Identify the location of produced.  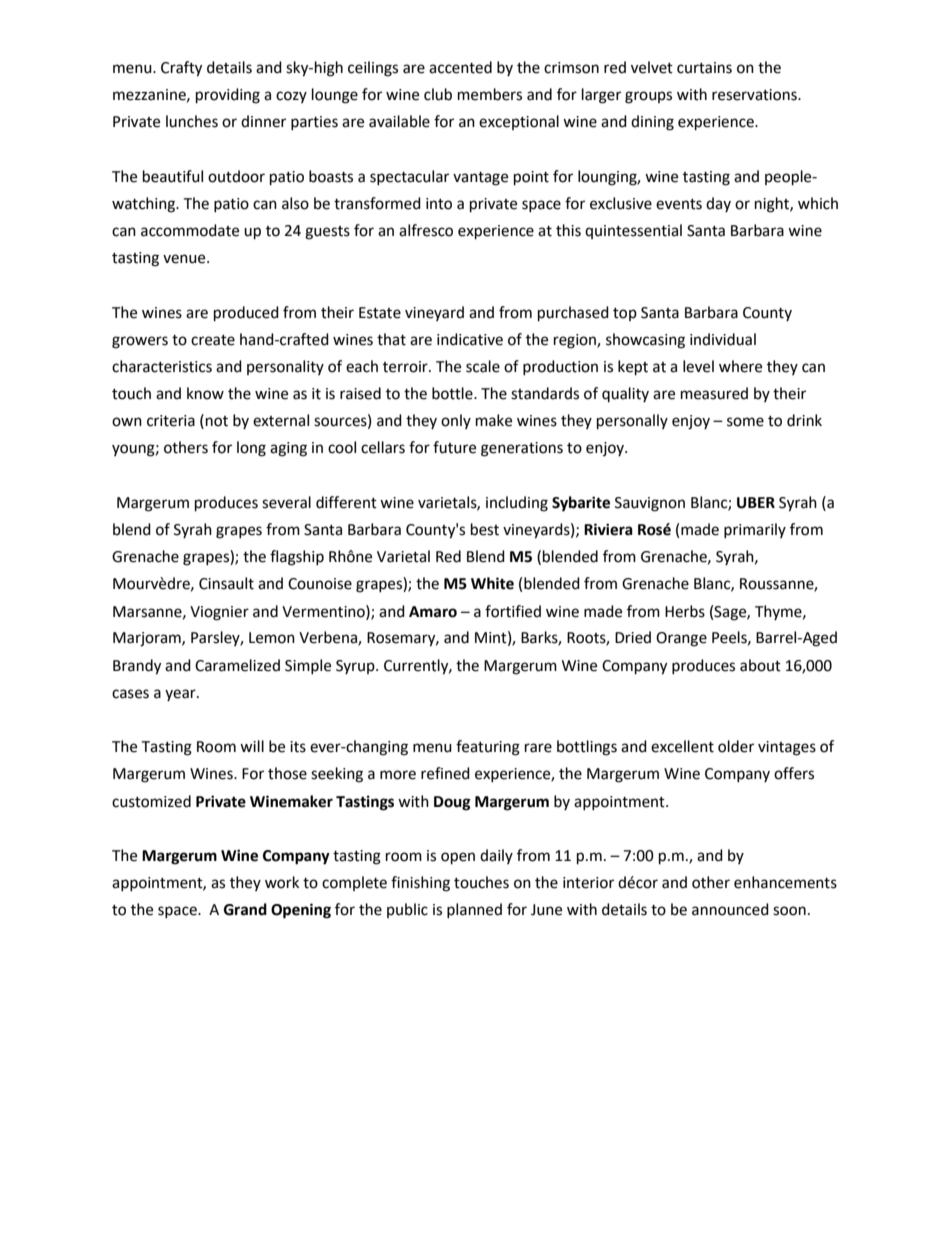
(246, 314).
